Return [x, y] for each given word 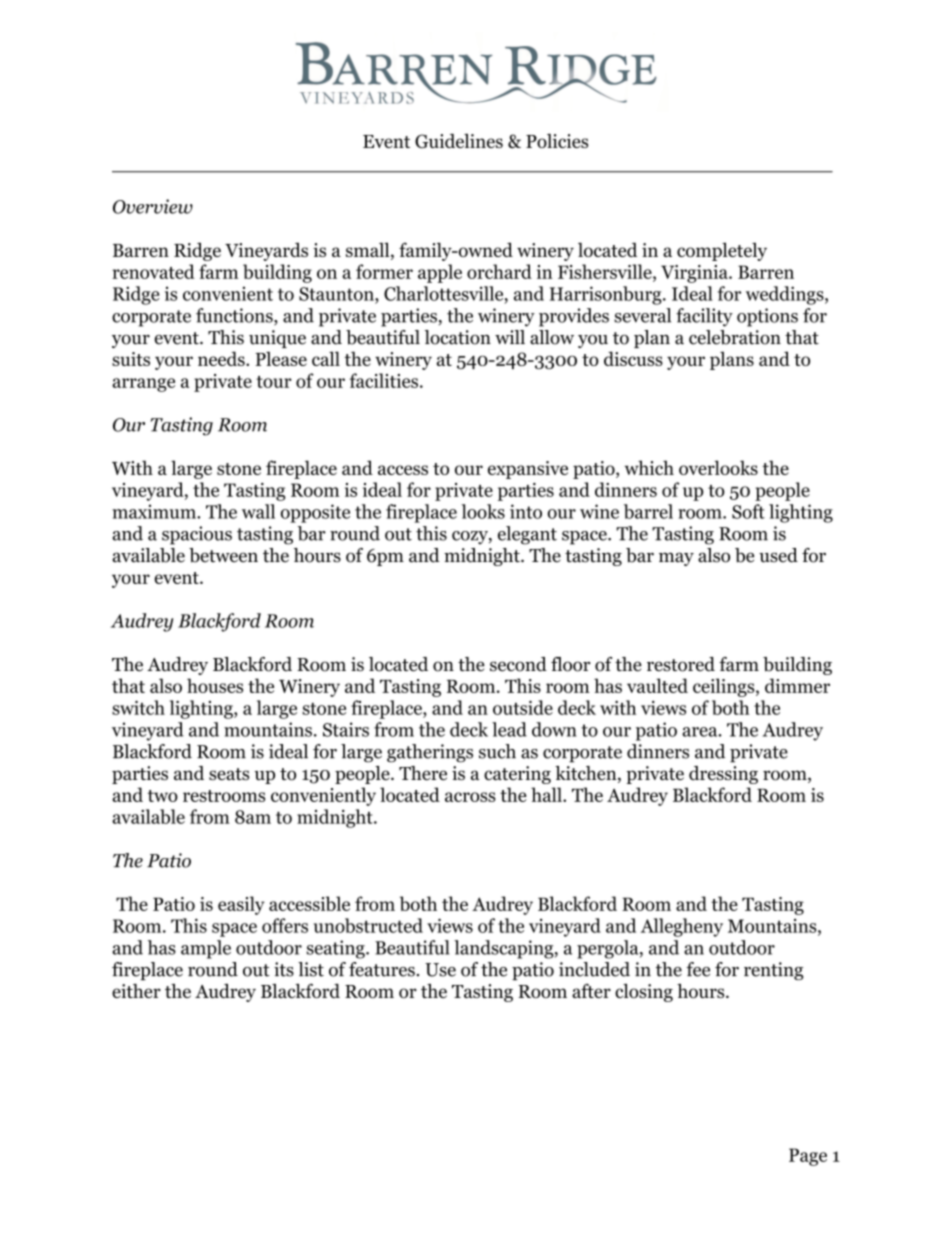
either [136, 991]
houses [215, 685]
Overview [153, 206]
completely [722, 251]
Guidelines [459, 141]
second [518, 664]
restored [681, 664]
